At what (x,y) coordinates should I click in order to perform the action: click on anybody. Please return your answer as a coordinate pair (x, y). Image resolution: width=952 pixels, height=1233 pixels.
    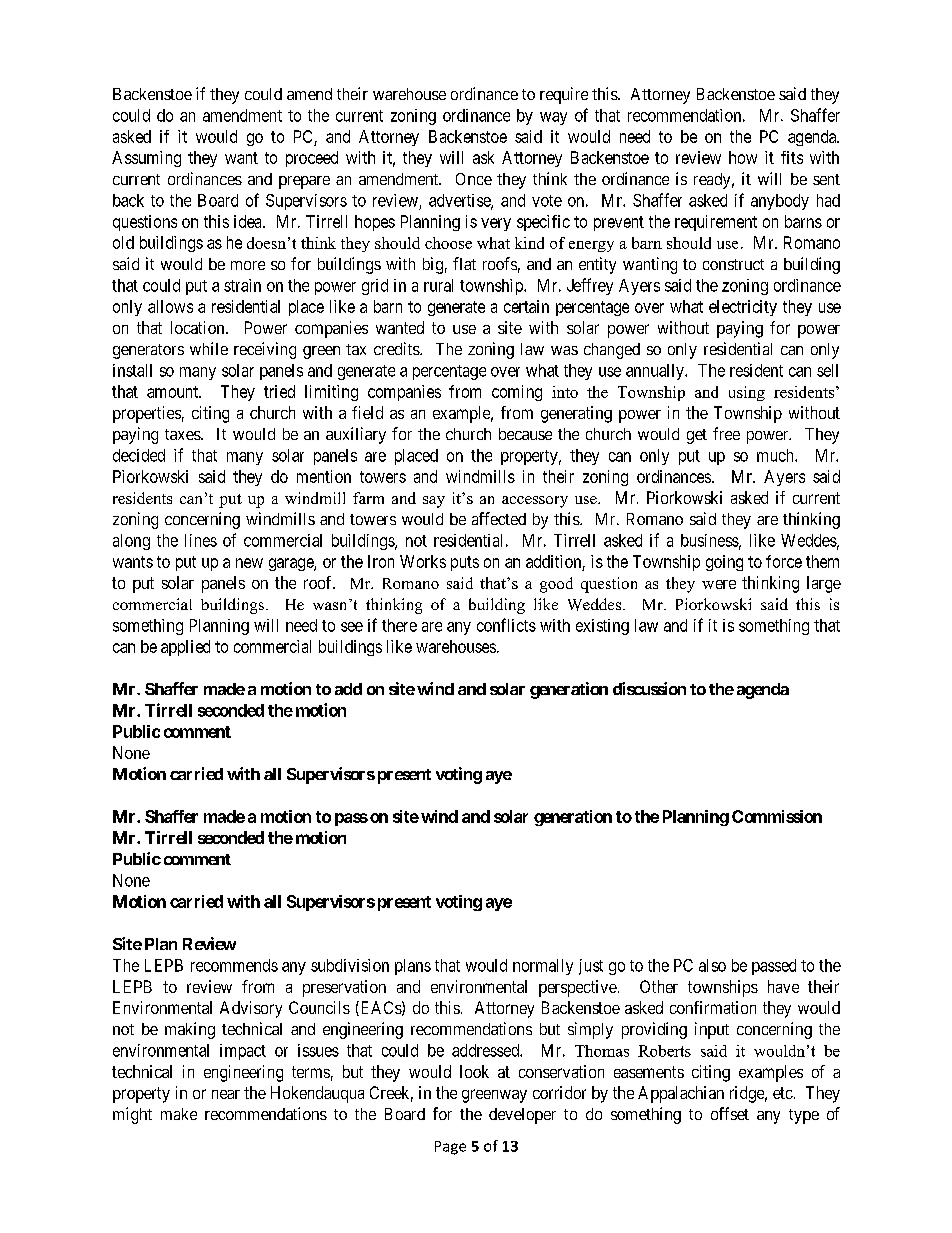
    Looking at the image, I should click on (780, 202).
